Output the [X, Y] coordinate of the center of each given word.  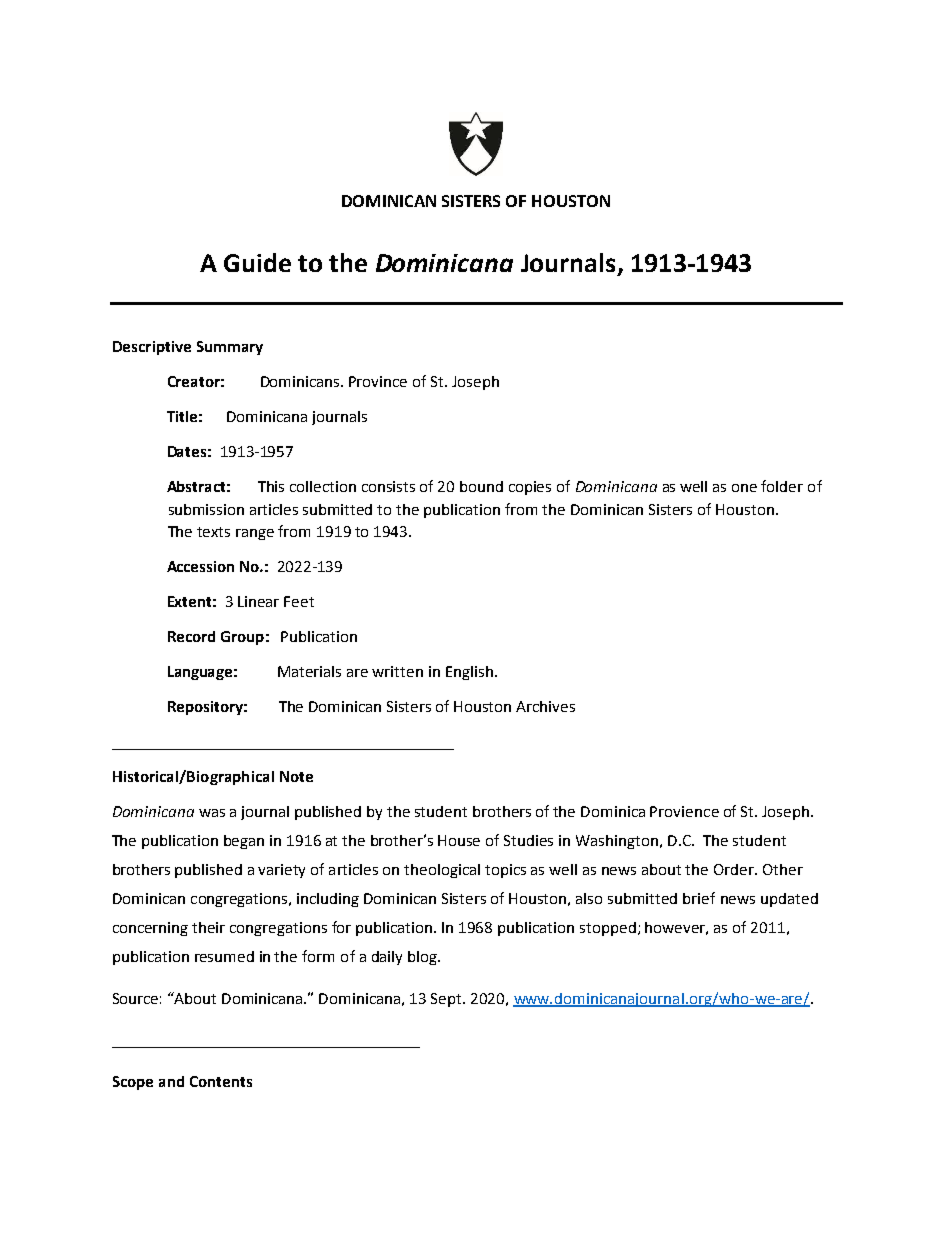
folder [782, 486]
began [244, 842]
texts [213, 532]
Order [735, 869]
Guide [257, 262]
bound [481, 486]
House [459, 840]
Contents [221, 1081]
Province [378, 381]
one [744, 488]
